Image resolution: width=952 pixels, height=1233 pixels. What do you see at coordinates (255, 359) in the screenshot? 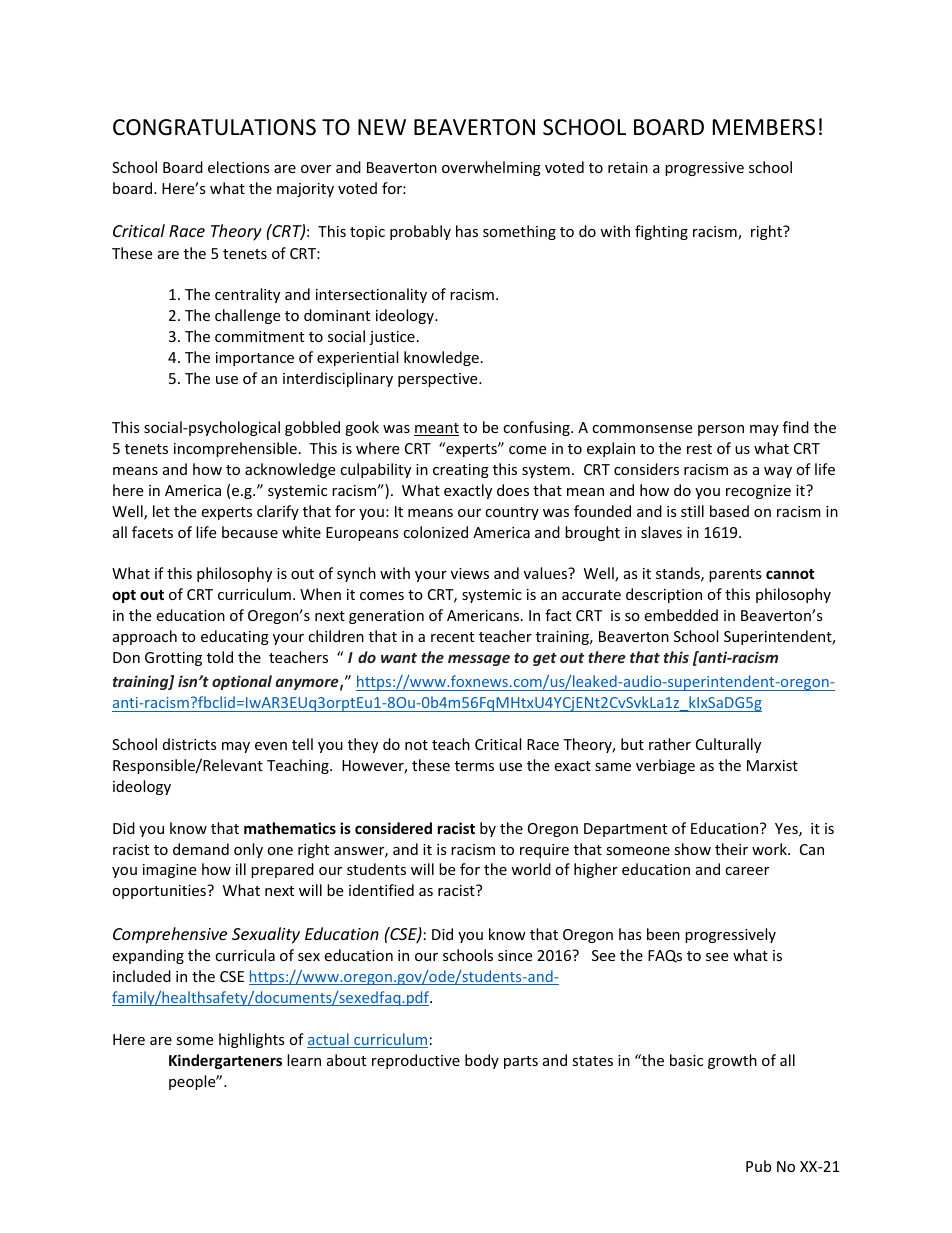
I see `importance` at bounding box center [255, 359].
